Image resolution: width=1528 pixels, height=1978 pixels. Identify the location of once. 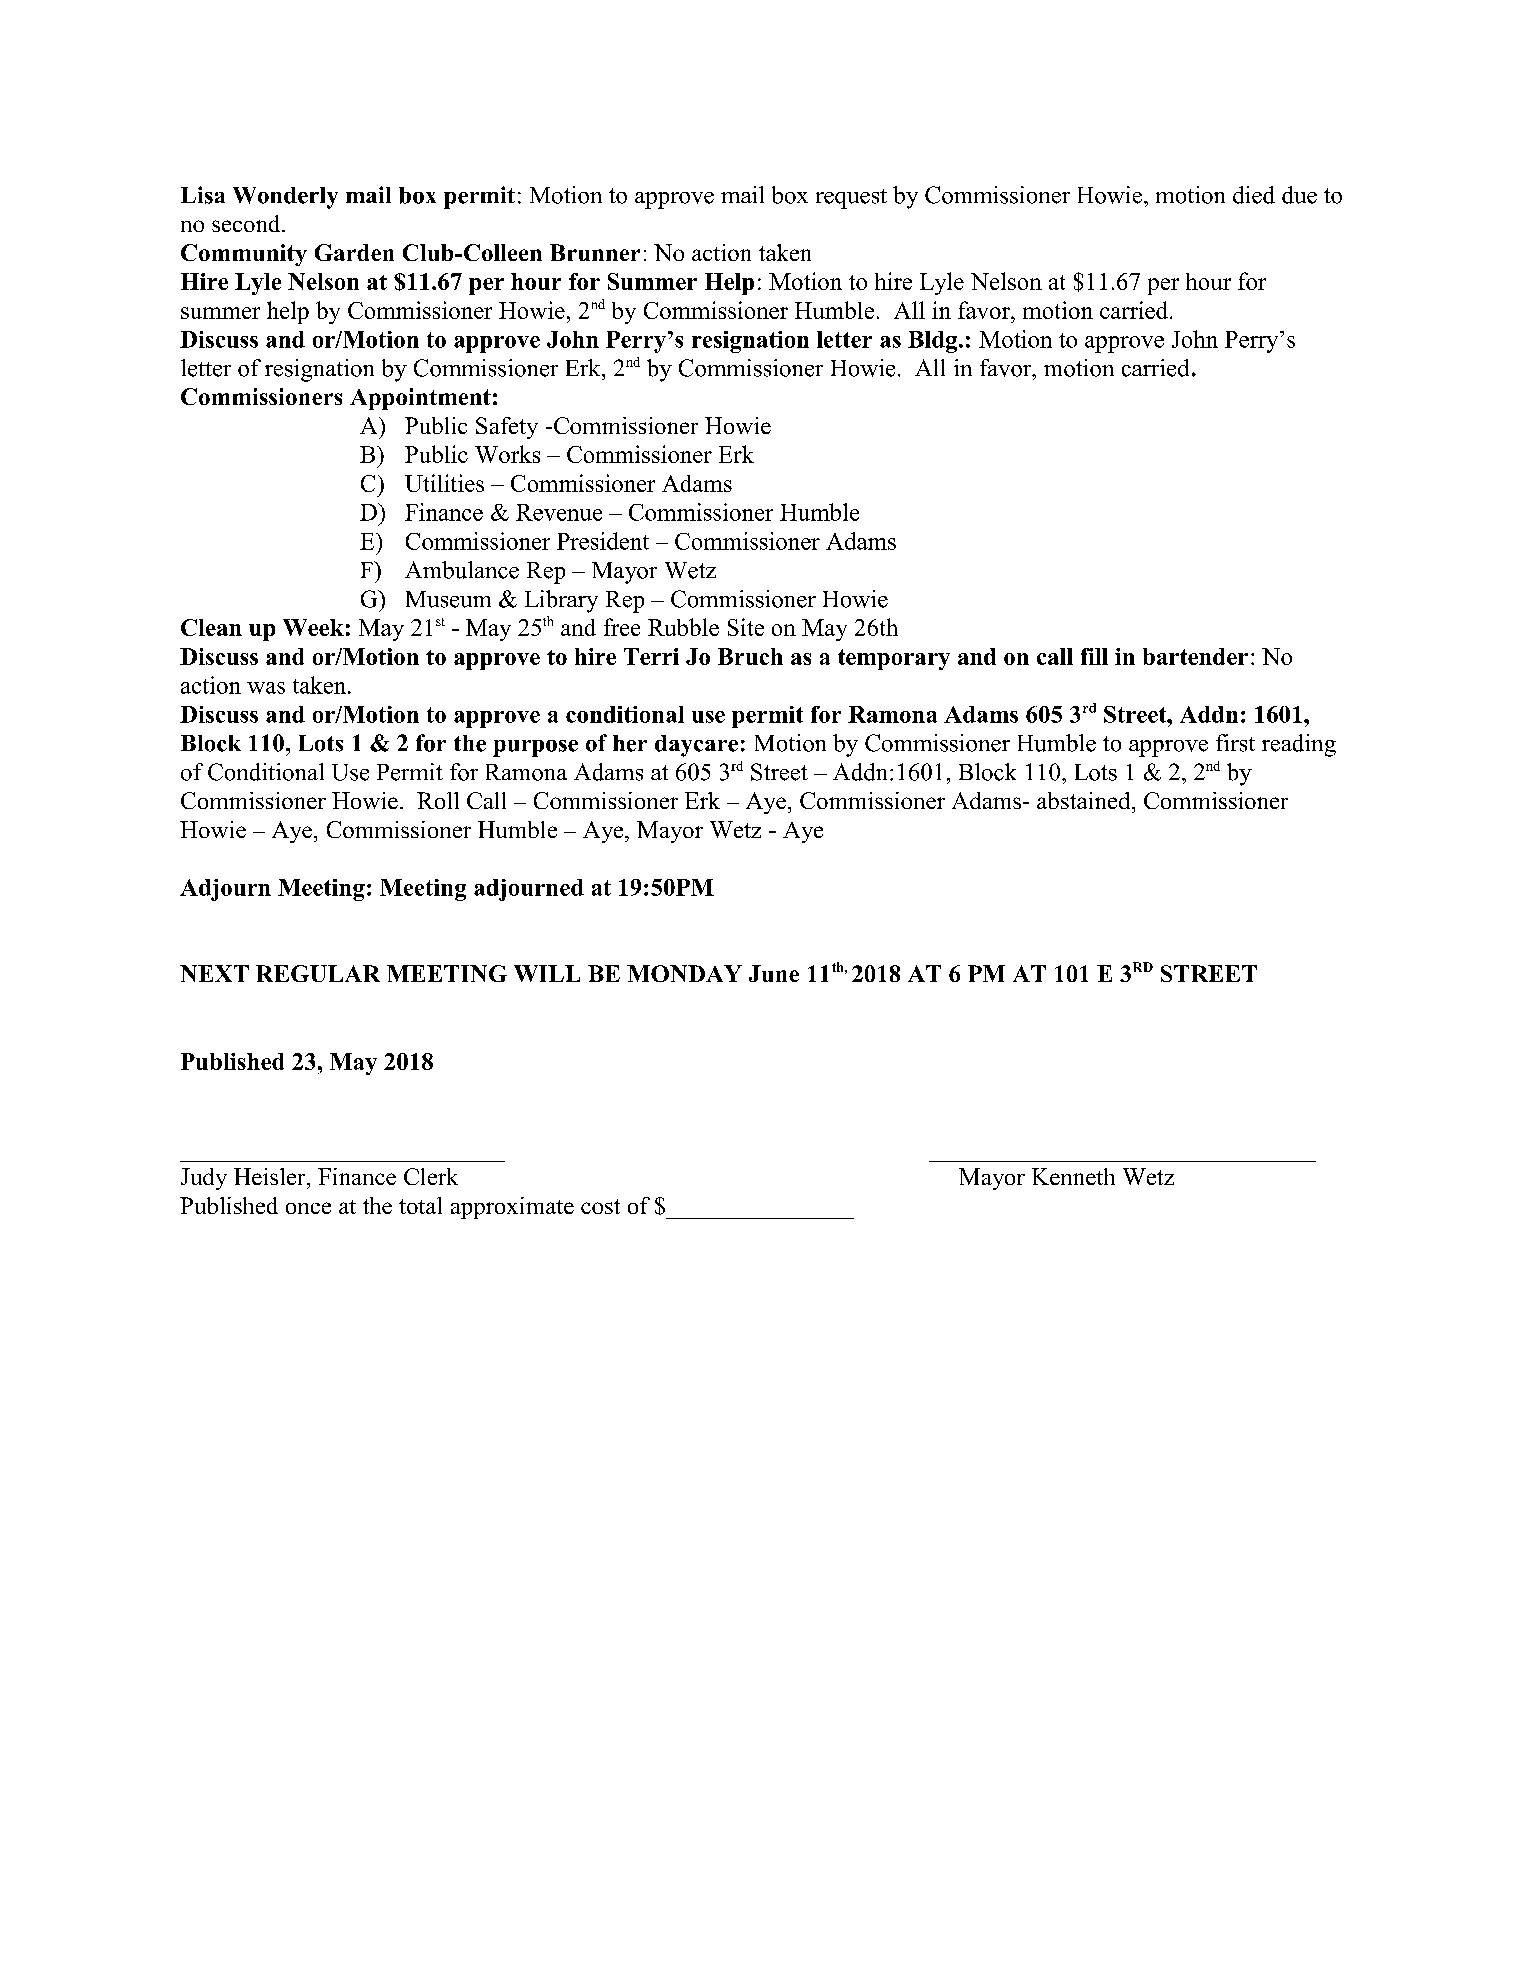
(308, 1208).
